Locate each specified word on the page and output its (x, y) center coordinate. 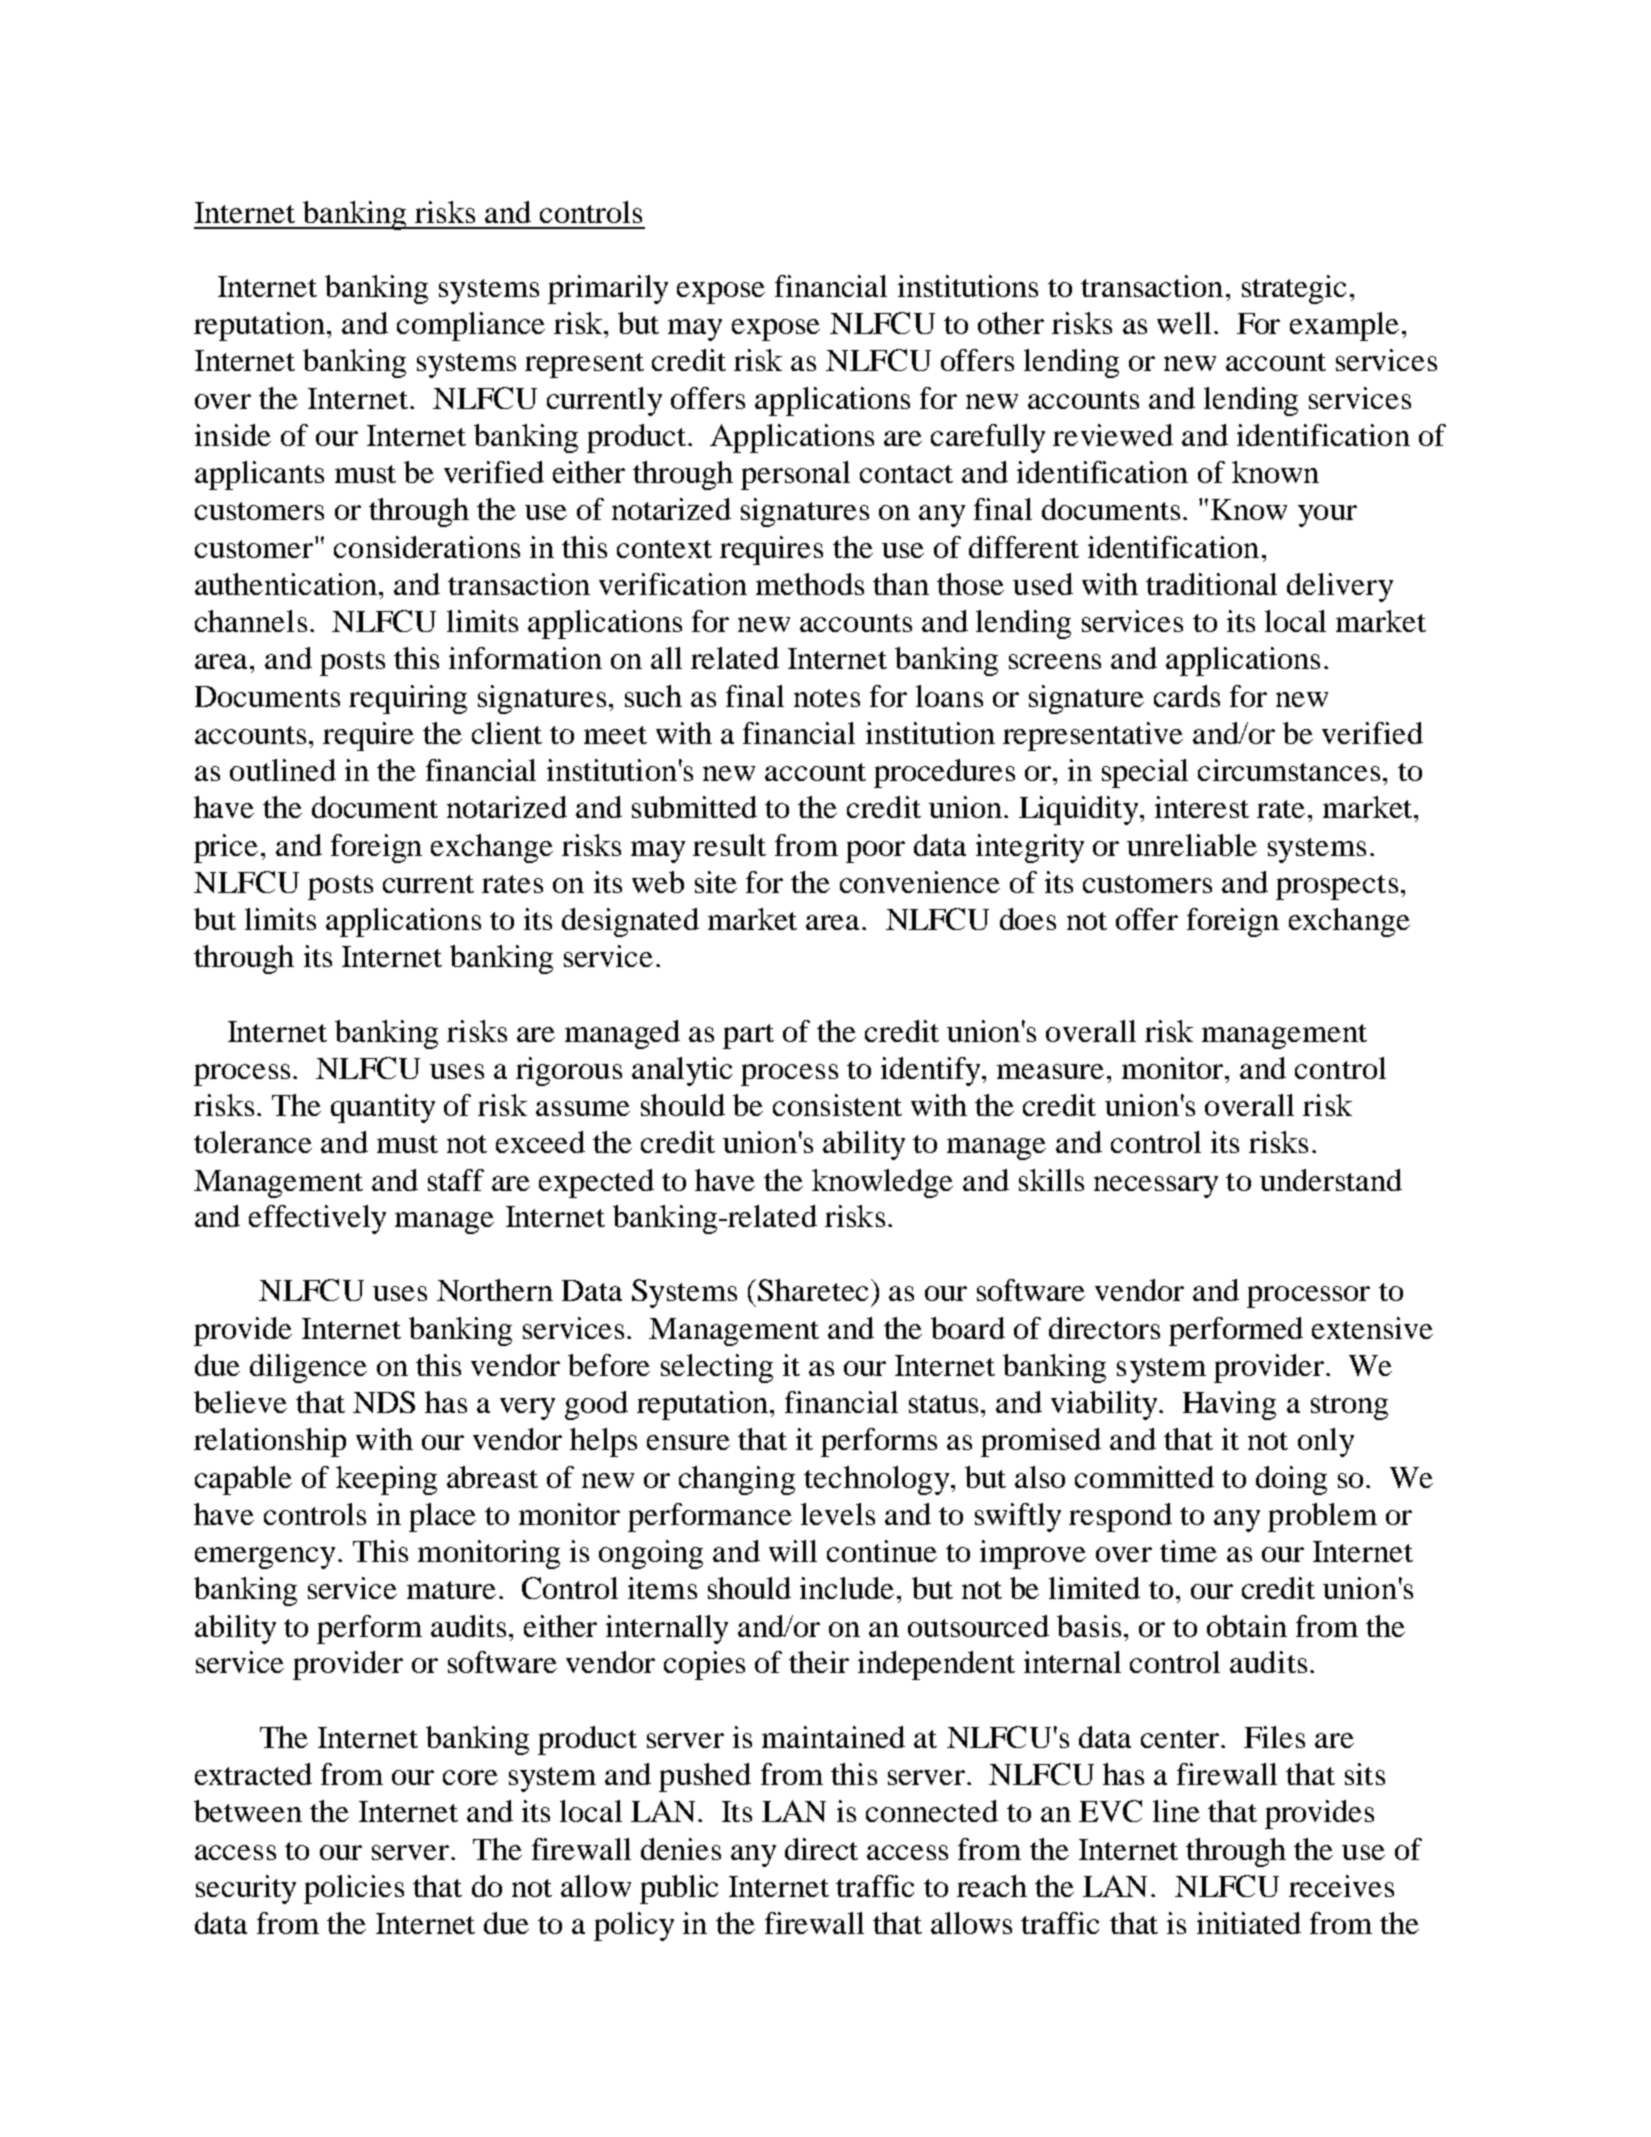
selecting (717, 1368)
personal (795, 475)
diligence (308, 1368)
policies (354, 1889)
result (729, 845)
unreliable (1192, 845)
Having (1229, 1405)
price (226, 848)
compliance (471, 326)
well (1184, 323)
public (679, 1889)
